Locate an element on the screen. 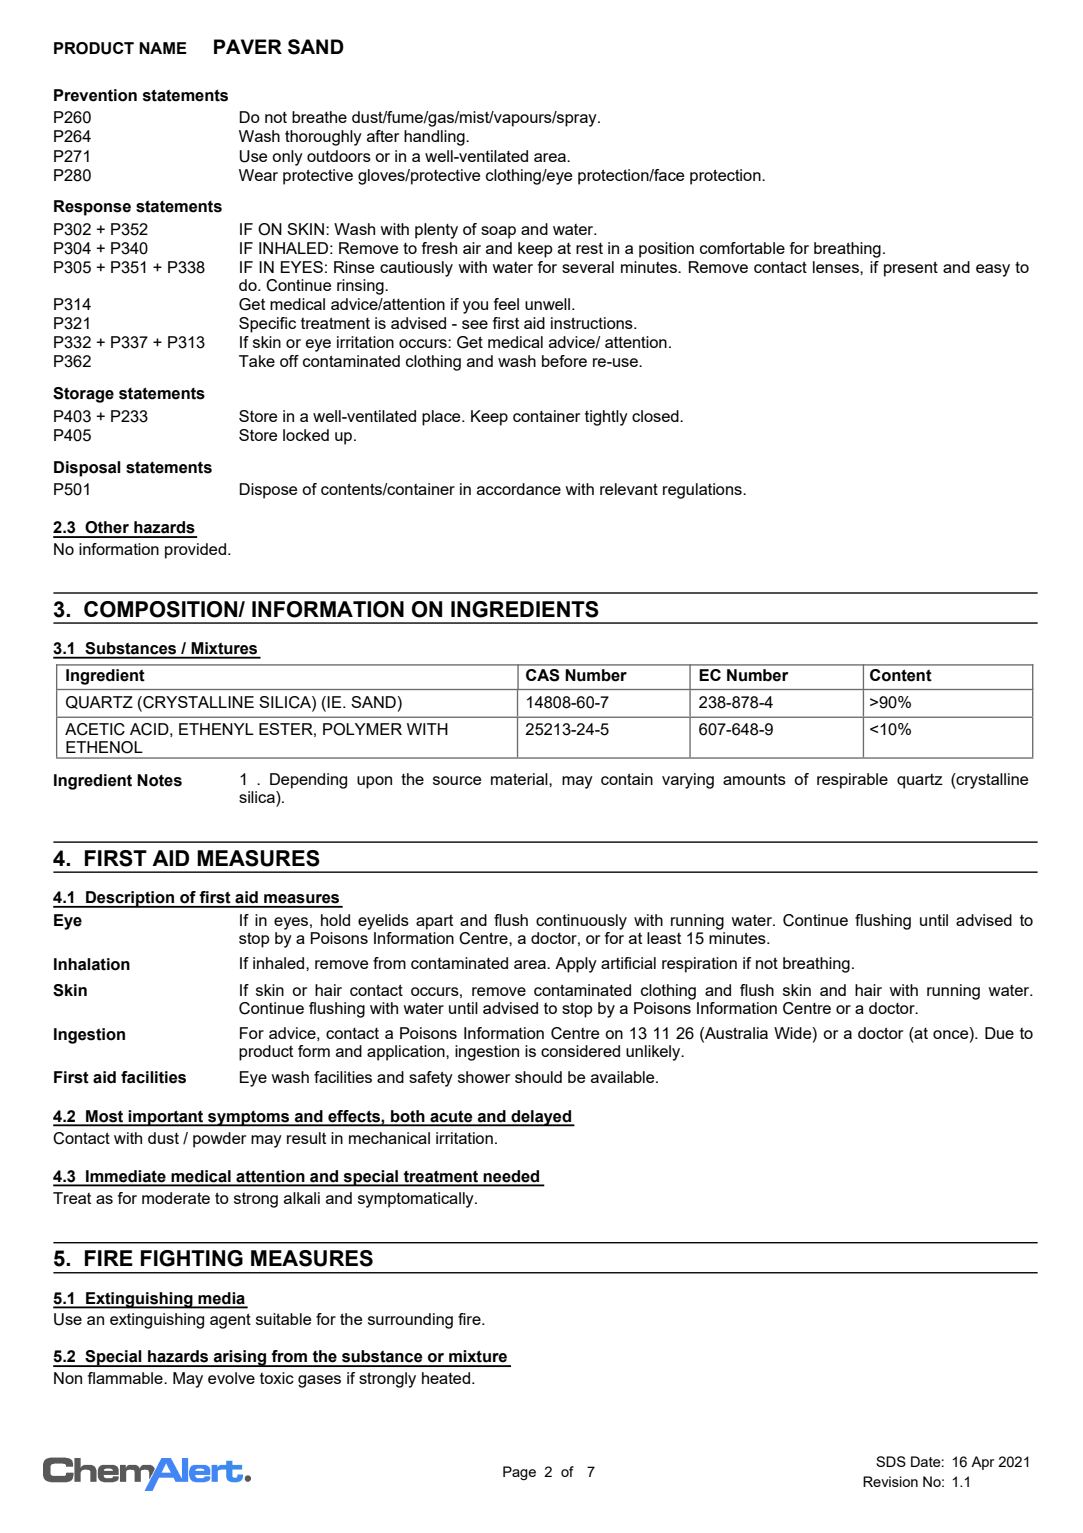 The height and width of the screenshot is (1533, 1083). important is located at coordinates (166, 1118).
